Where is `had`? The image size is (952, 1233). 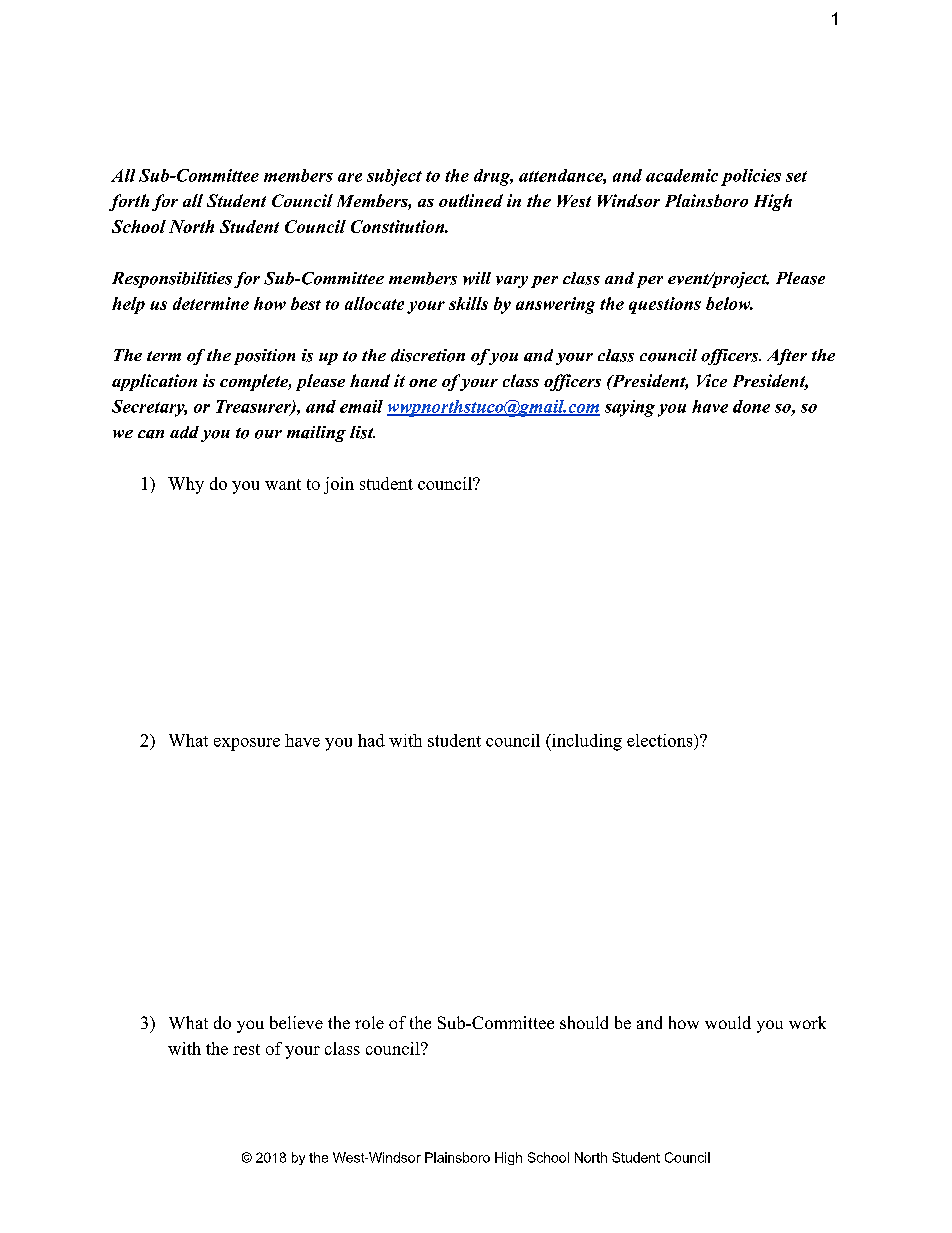
had is located at coordinates (371, 740).
